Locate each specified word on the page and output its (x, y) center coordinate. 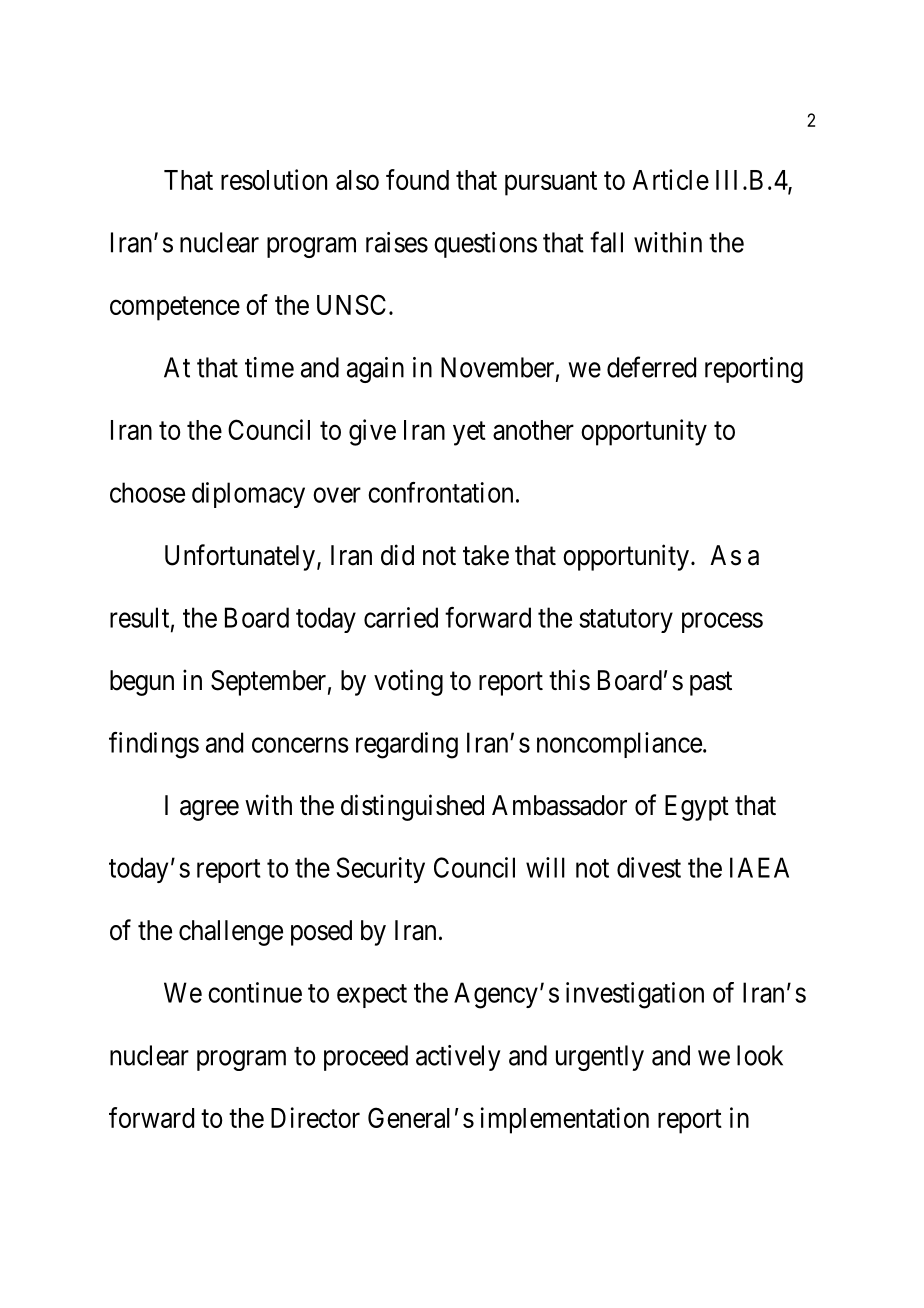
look (760, 1055)
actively (458, 1058)
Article (670, 179)
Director (315, 1117)
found (417, 179)
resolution (274, 179)
